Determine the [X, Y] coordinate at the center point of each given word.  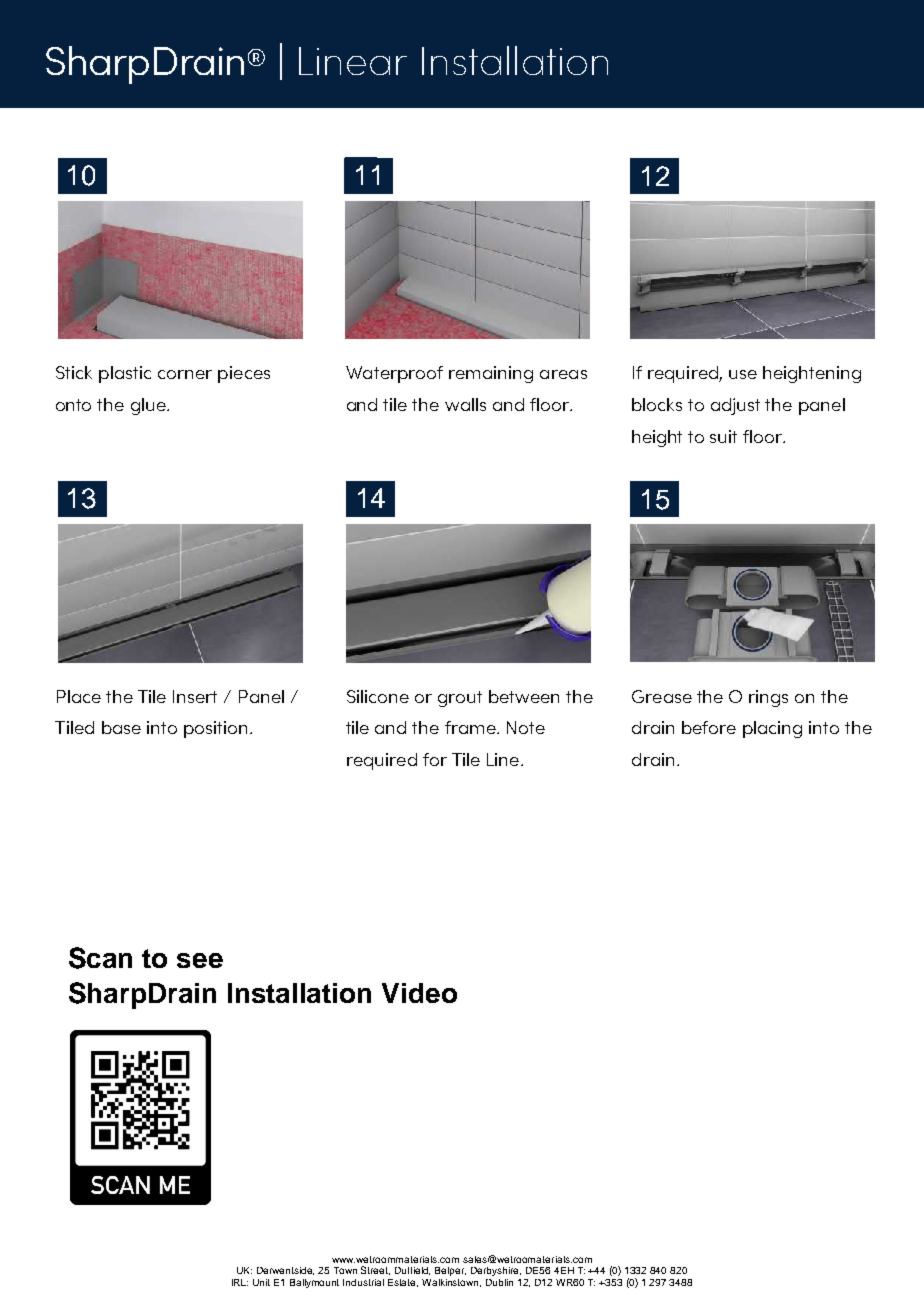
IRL [240, 1282]
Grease [662, 696]
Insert [195, 696]
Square [361, 61]
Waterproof [394, 374]
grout [460, 699]
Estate [403, 1283]
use [743, 374]
